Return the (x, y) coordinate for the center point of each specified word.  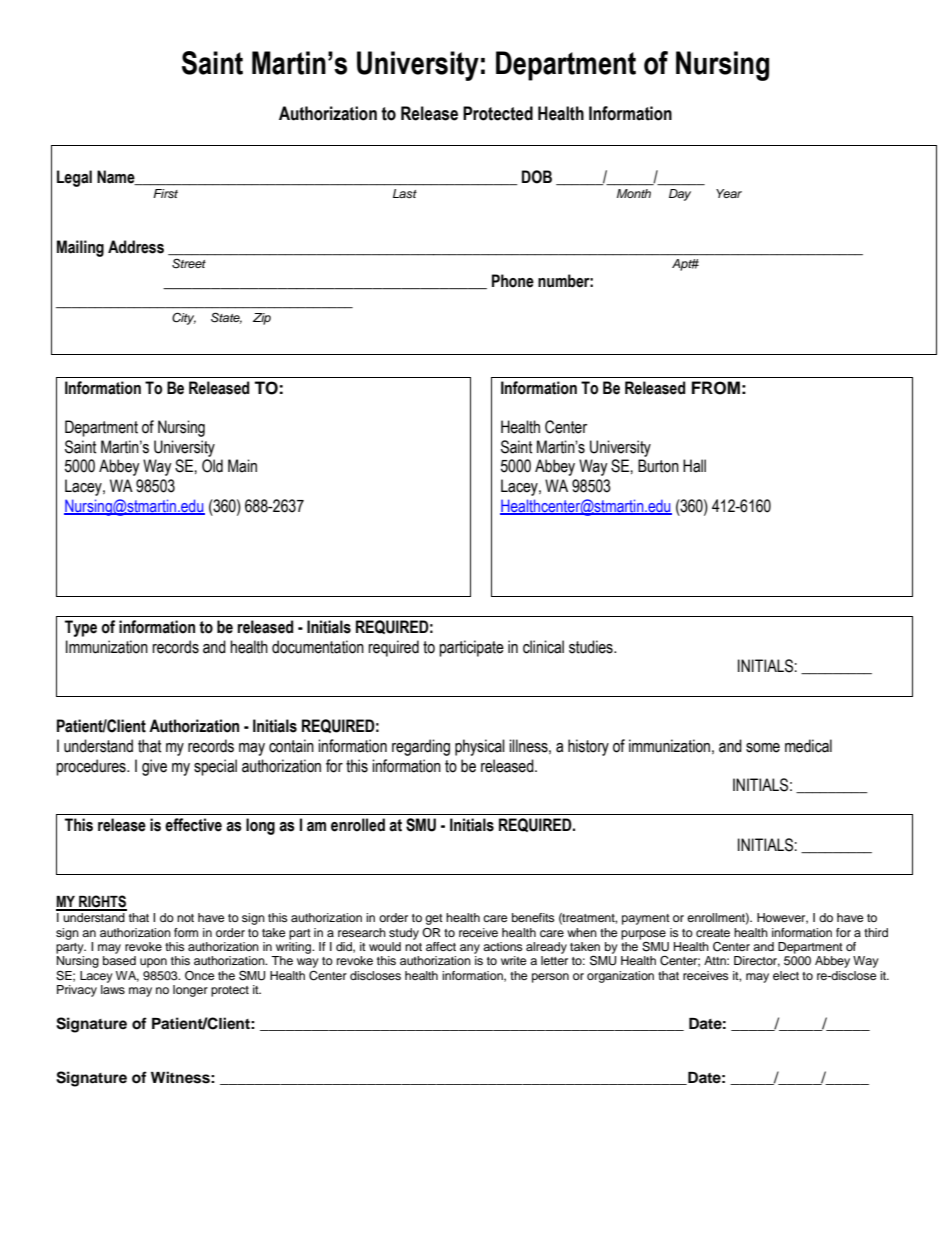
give (154, 767)
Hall (694, 466)
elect (786, 975)
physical (480, 747)
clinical (543, 647)
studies (592, 647)
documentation (318, 647)
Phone (513, 281)
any (470, 949)
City (184, 318)
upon (153, 963)
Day (680, 195)
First (165, 193)
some (763, 748)
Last (405, 193)
